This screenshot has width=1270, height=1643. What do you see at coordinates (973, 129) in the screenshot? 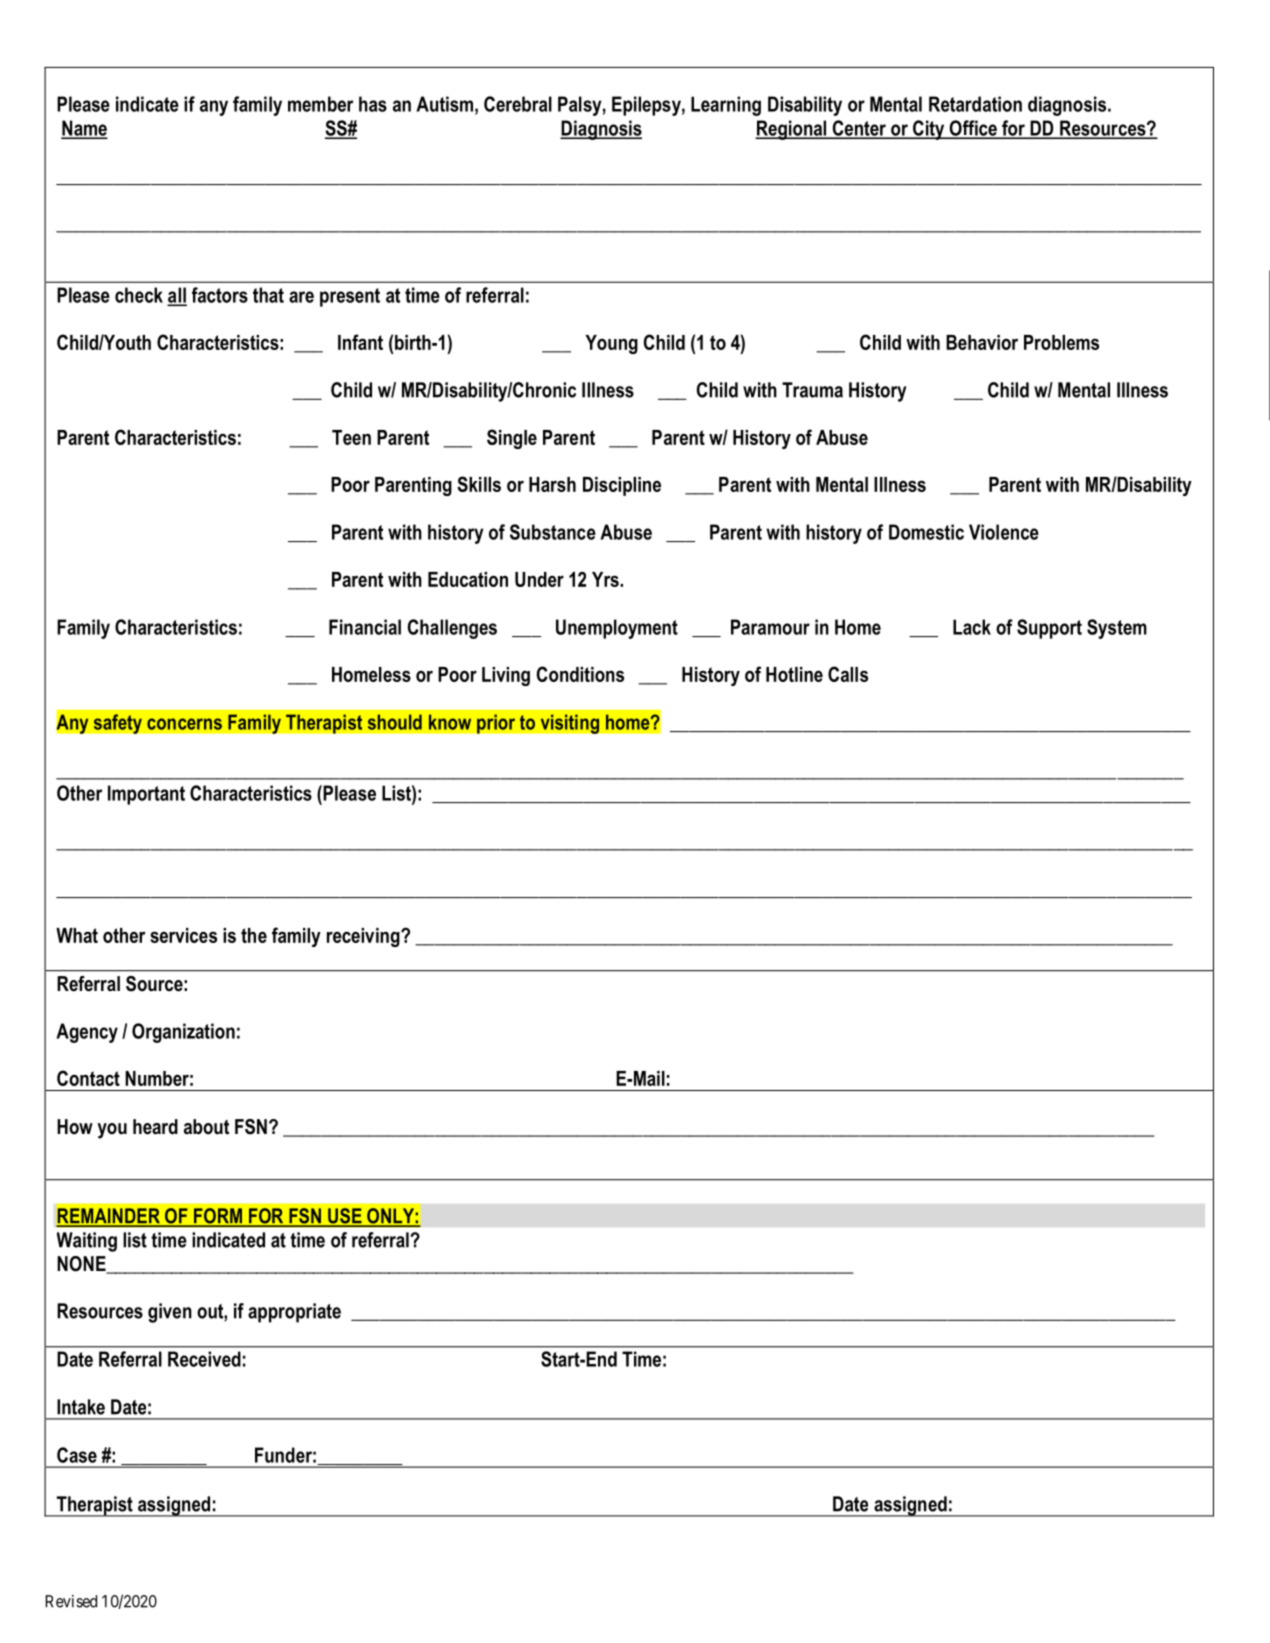
I see `Office` at bounding box center [973, 129].
